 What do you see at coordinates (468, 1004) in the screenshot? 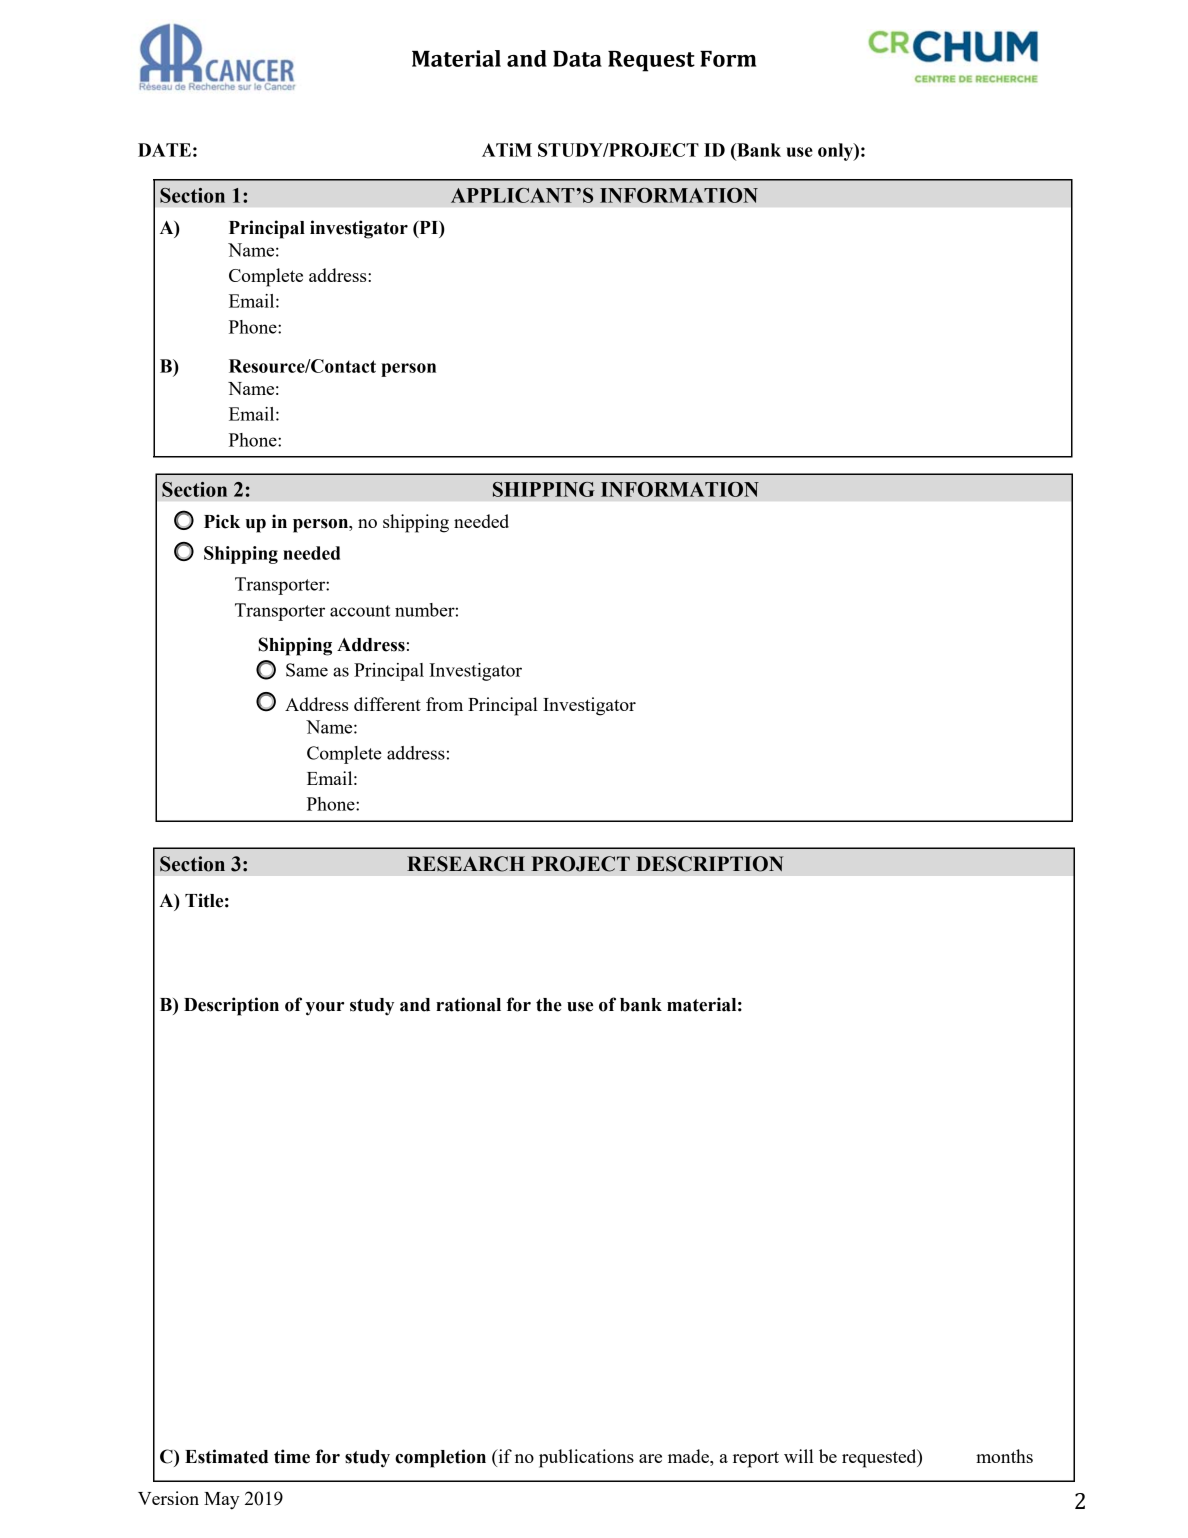
I see `rational` at bounding box center [468, 1004].
